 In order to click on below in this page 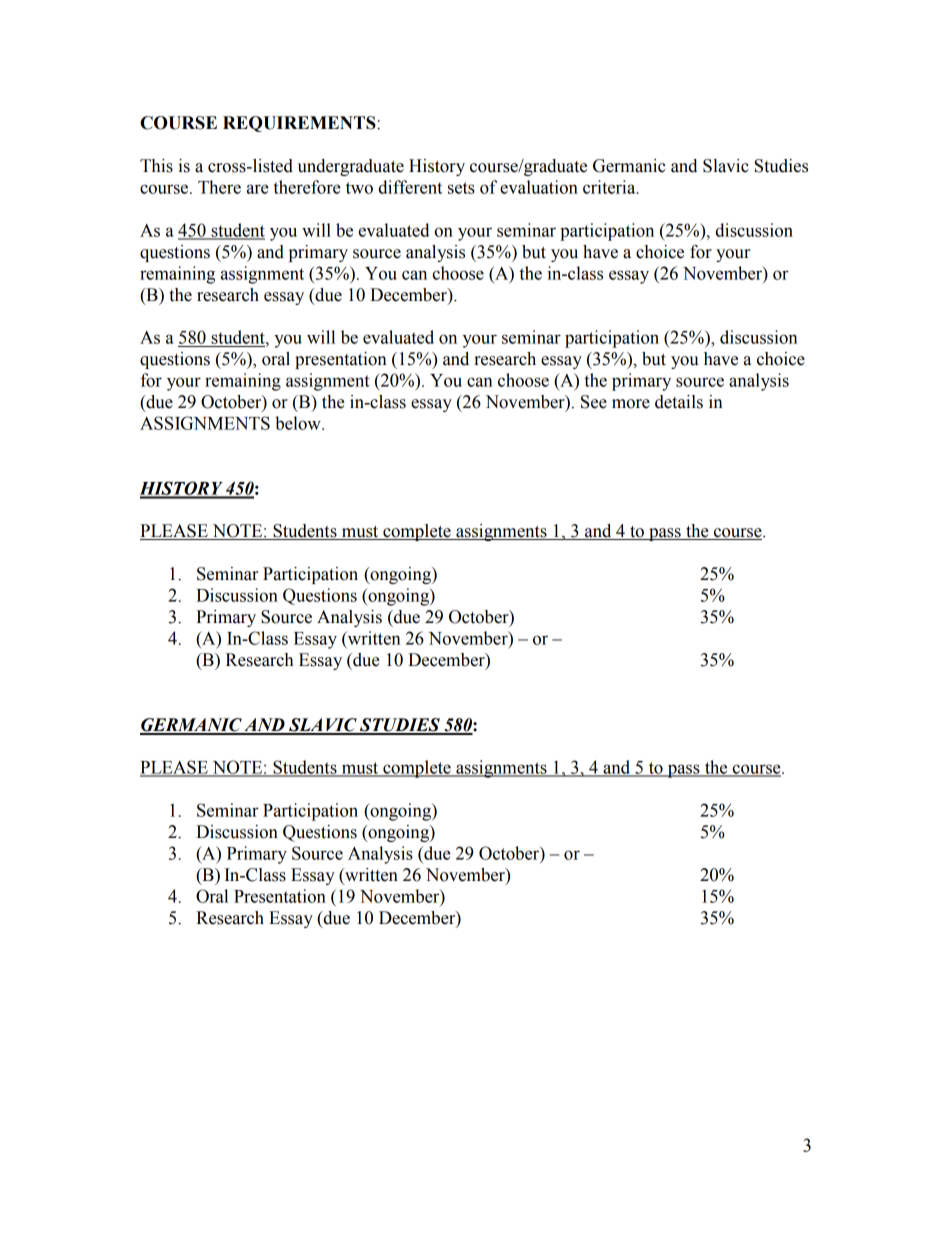, I will do `click(299, 423)`.
